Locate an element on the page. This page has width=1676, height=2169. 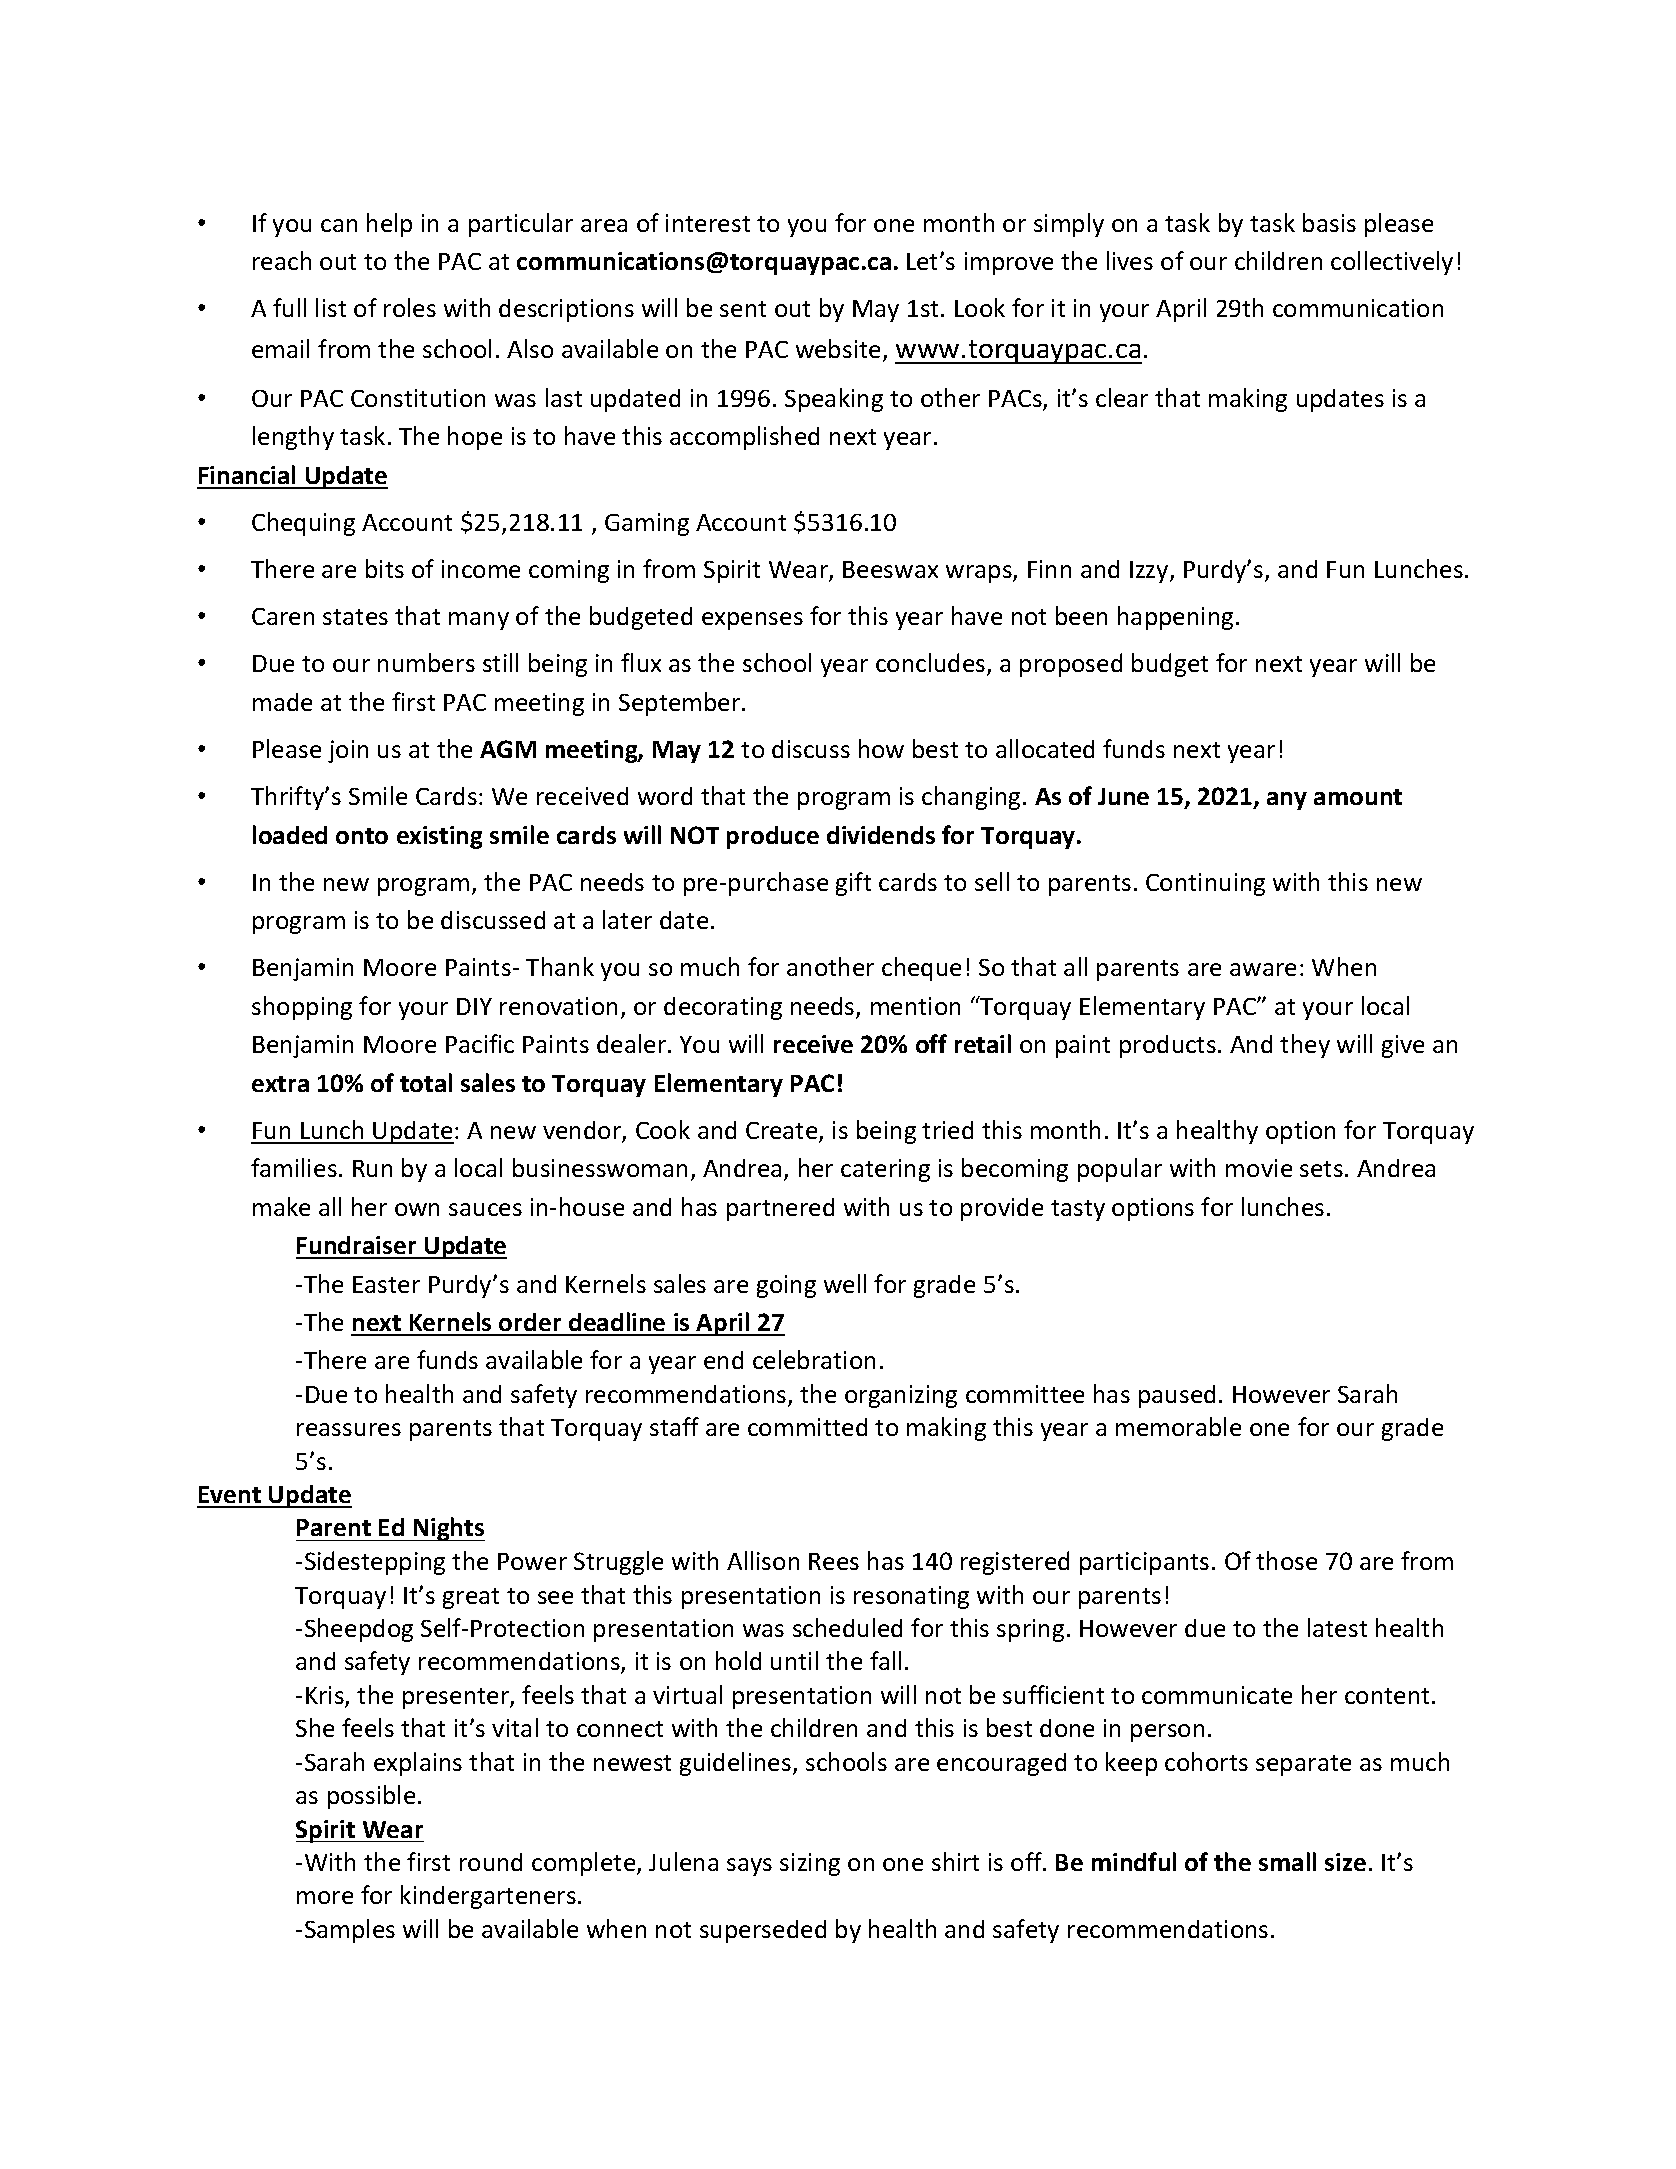
celebration is located at coordinates (814, 1359).
